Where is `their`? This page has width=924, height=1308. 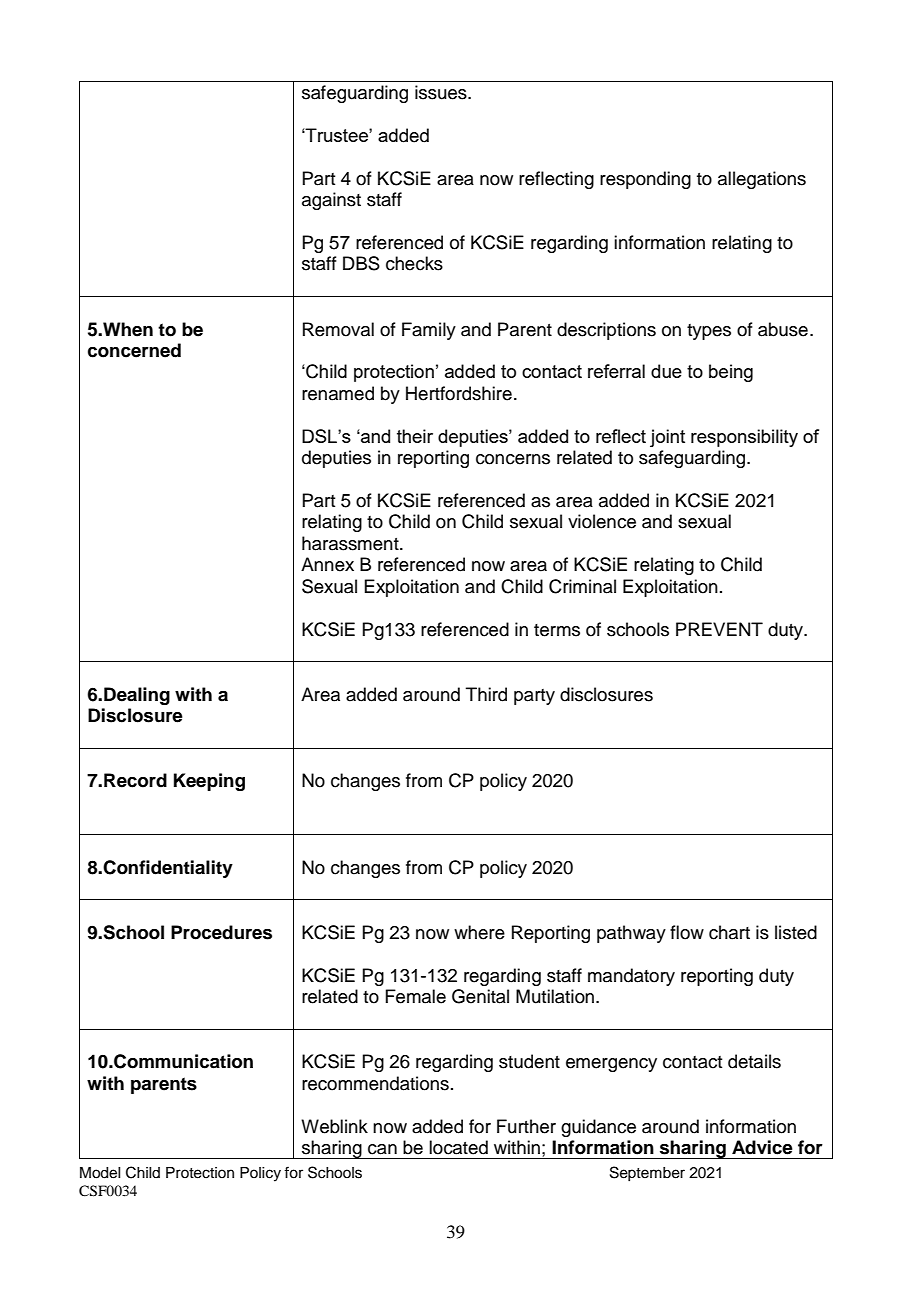
their is located at coordinates (415, 436).
